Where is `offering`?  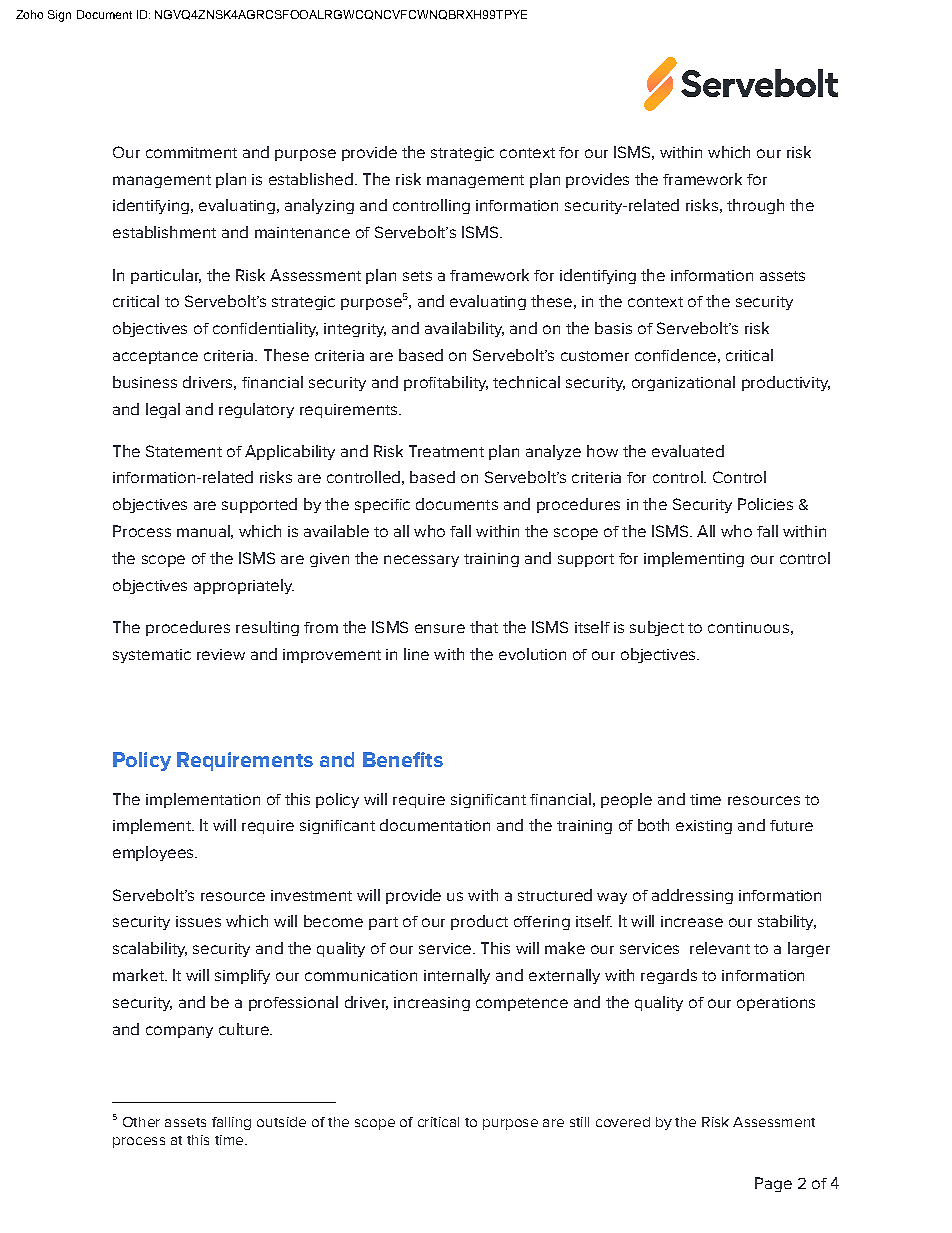 offering is located at coordinates (542, 923).
